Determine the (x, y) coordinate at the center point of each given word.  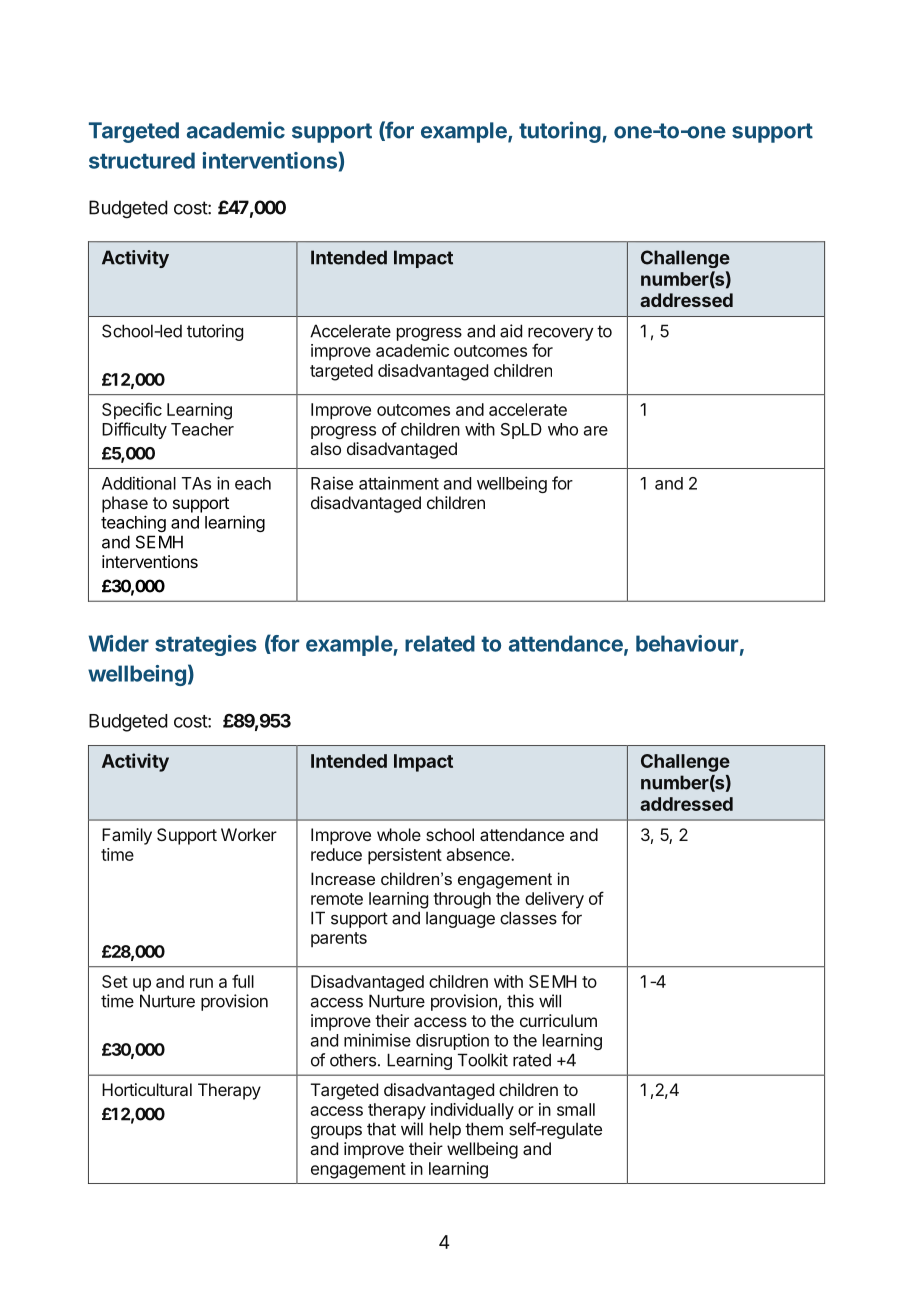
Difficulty (134, 430)
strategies (206, 645)
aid (511, 331)
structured (142, 160)
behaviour (687, 643)
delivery (554, 900)
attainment (399, 483)
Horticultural (147, 1089)
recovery (560, 334)
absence (479, 854)
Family (127, 836)
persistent (405, 856)
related (440, 643)
